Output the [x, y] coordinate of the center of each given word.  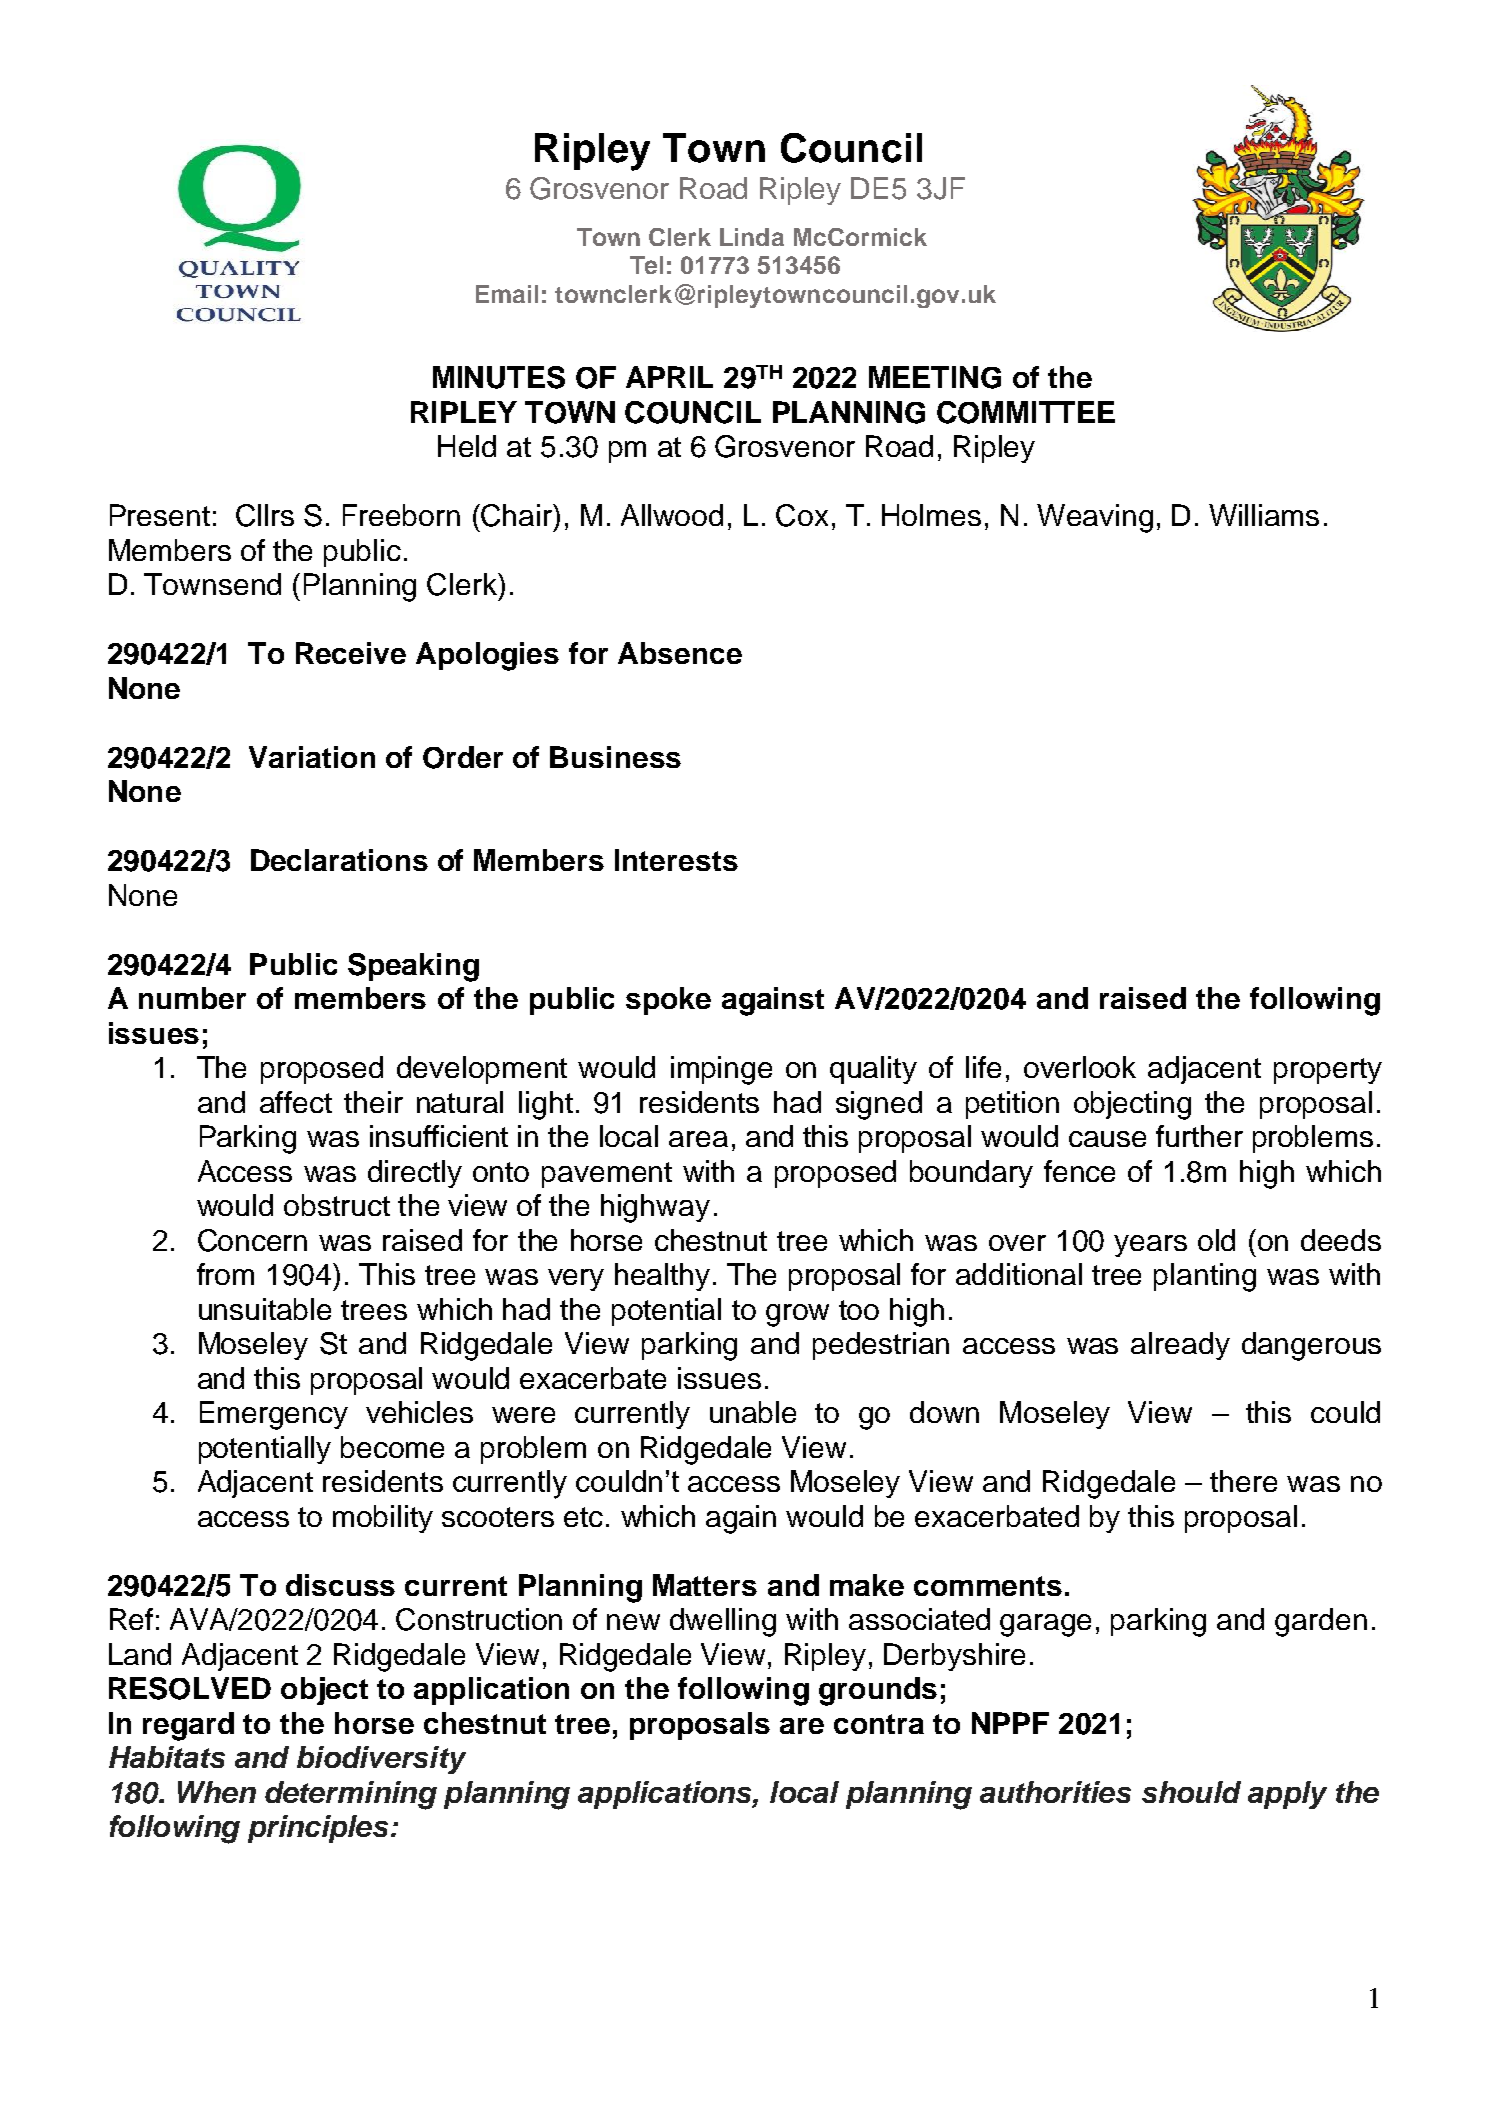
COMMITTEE [1026, 412]
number [192, 998]
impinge [721, 1070]
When [217, 1792]
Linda [752, 237]
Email [507, 294]
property [1328, 1071]
